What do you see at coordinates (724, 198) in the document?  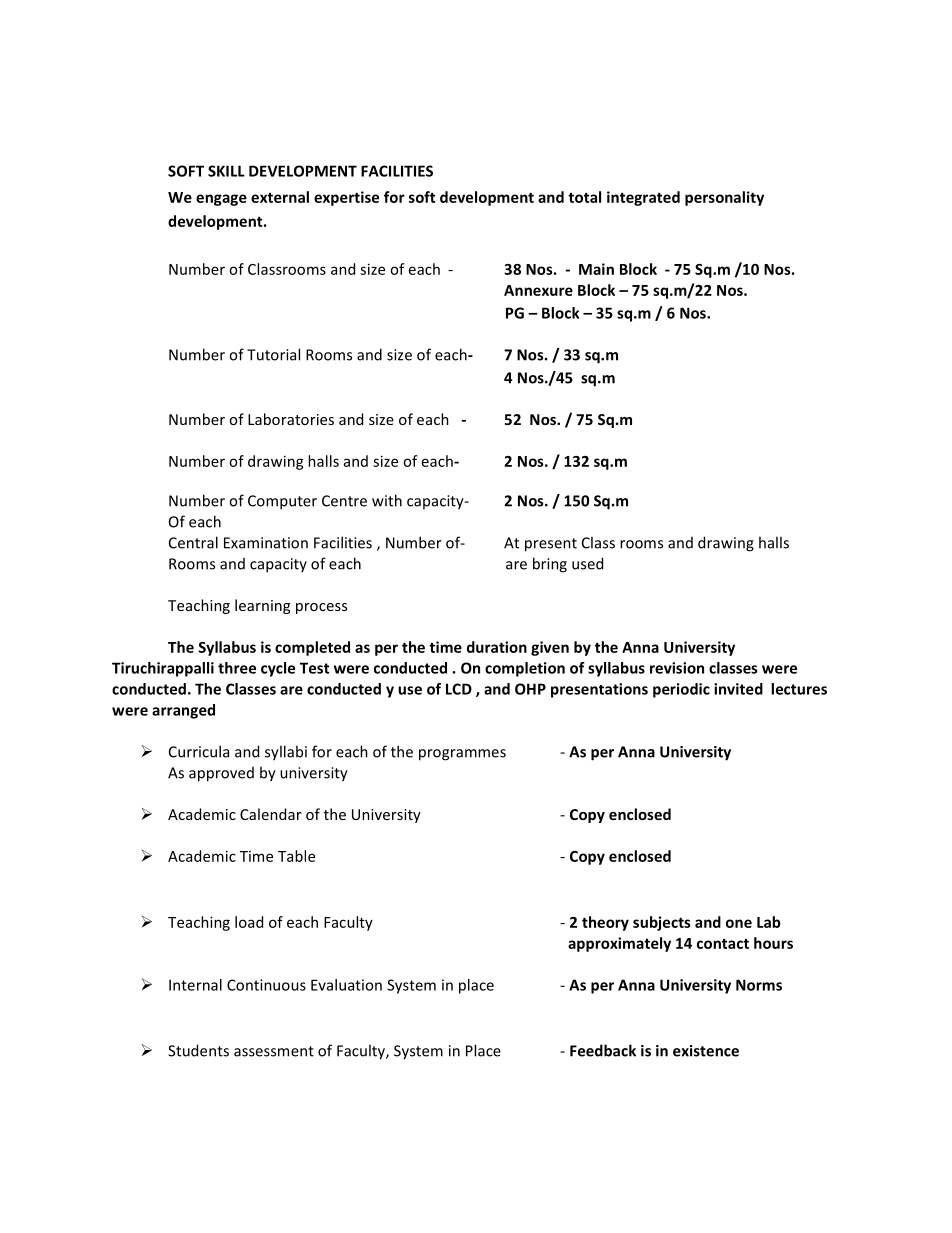 I see `personality` at bounding box center [724, 198].
